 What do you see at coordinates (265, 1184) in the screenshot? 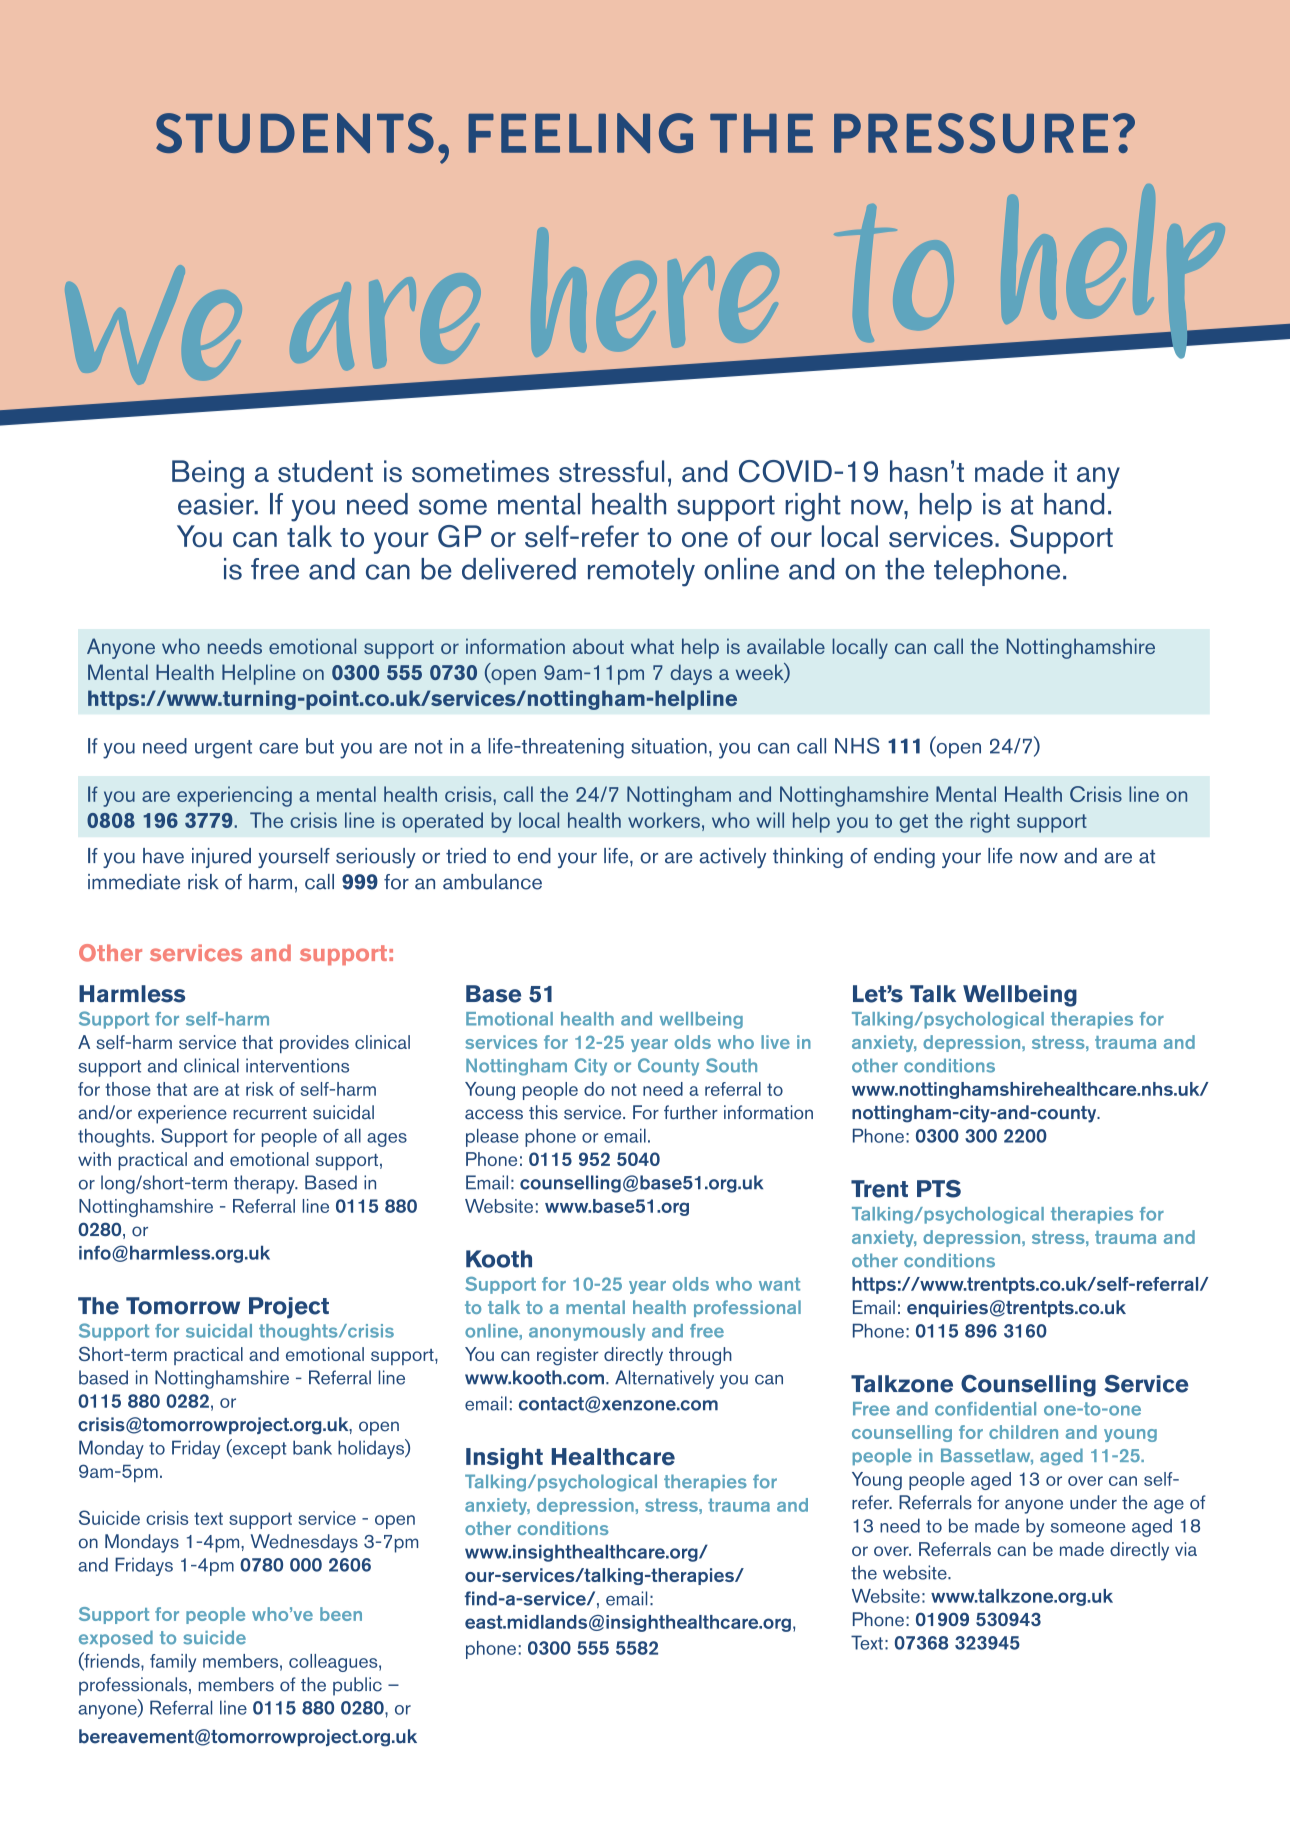
I see `therapy` at bounding box center [265, 1184].
